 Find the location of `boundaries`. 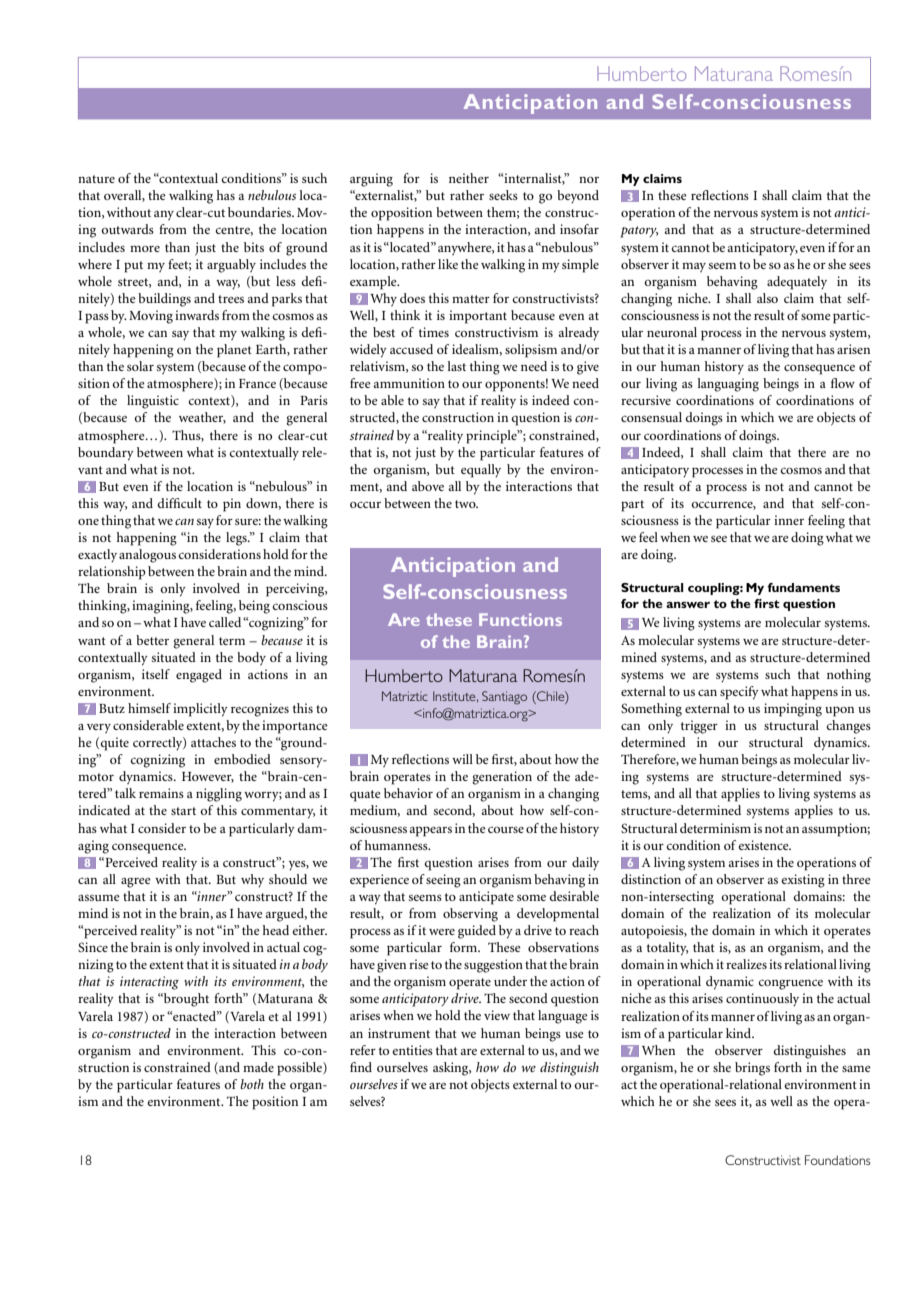

boundaries is located at coordinates (260, 212).
